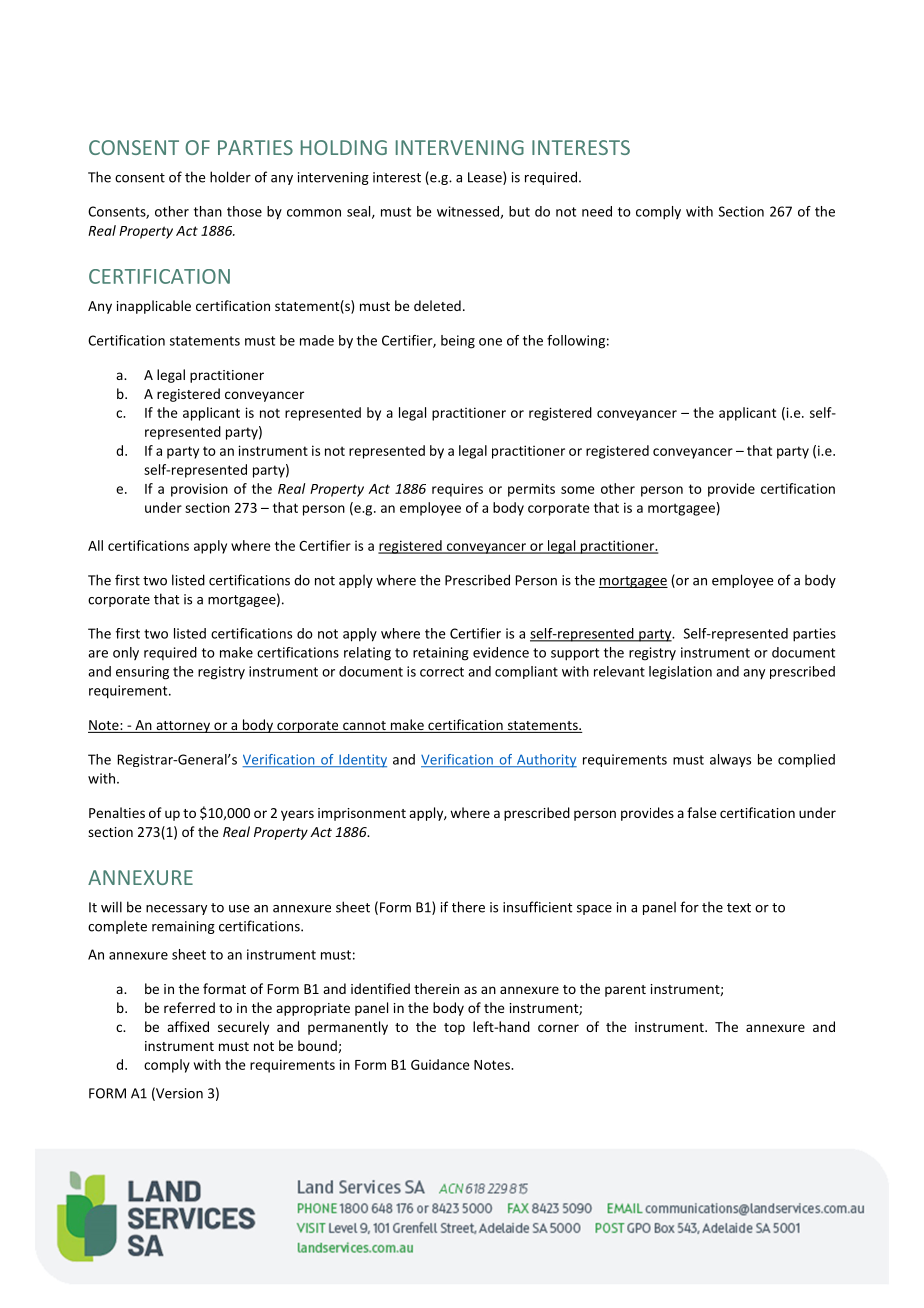 This page has height=1308, width=924. Describe the element at coordinates (117, 812) in the page. I see `Penalties` at that location.
